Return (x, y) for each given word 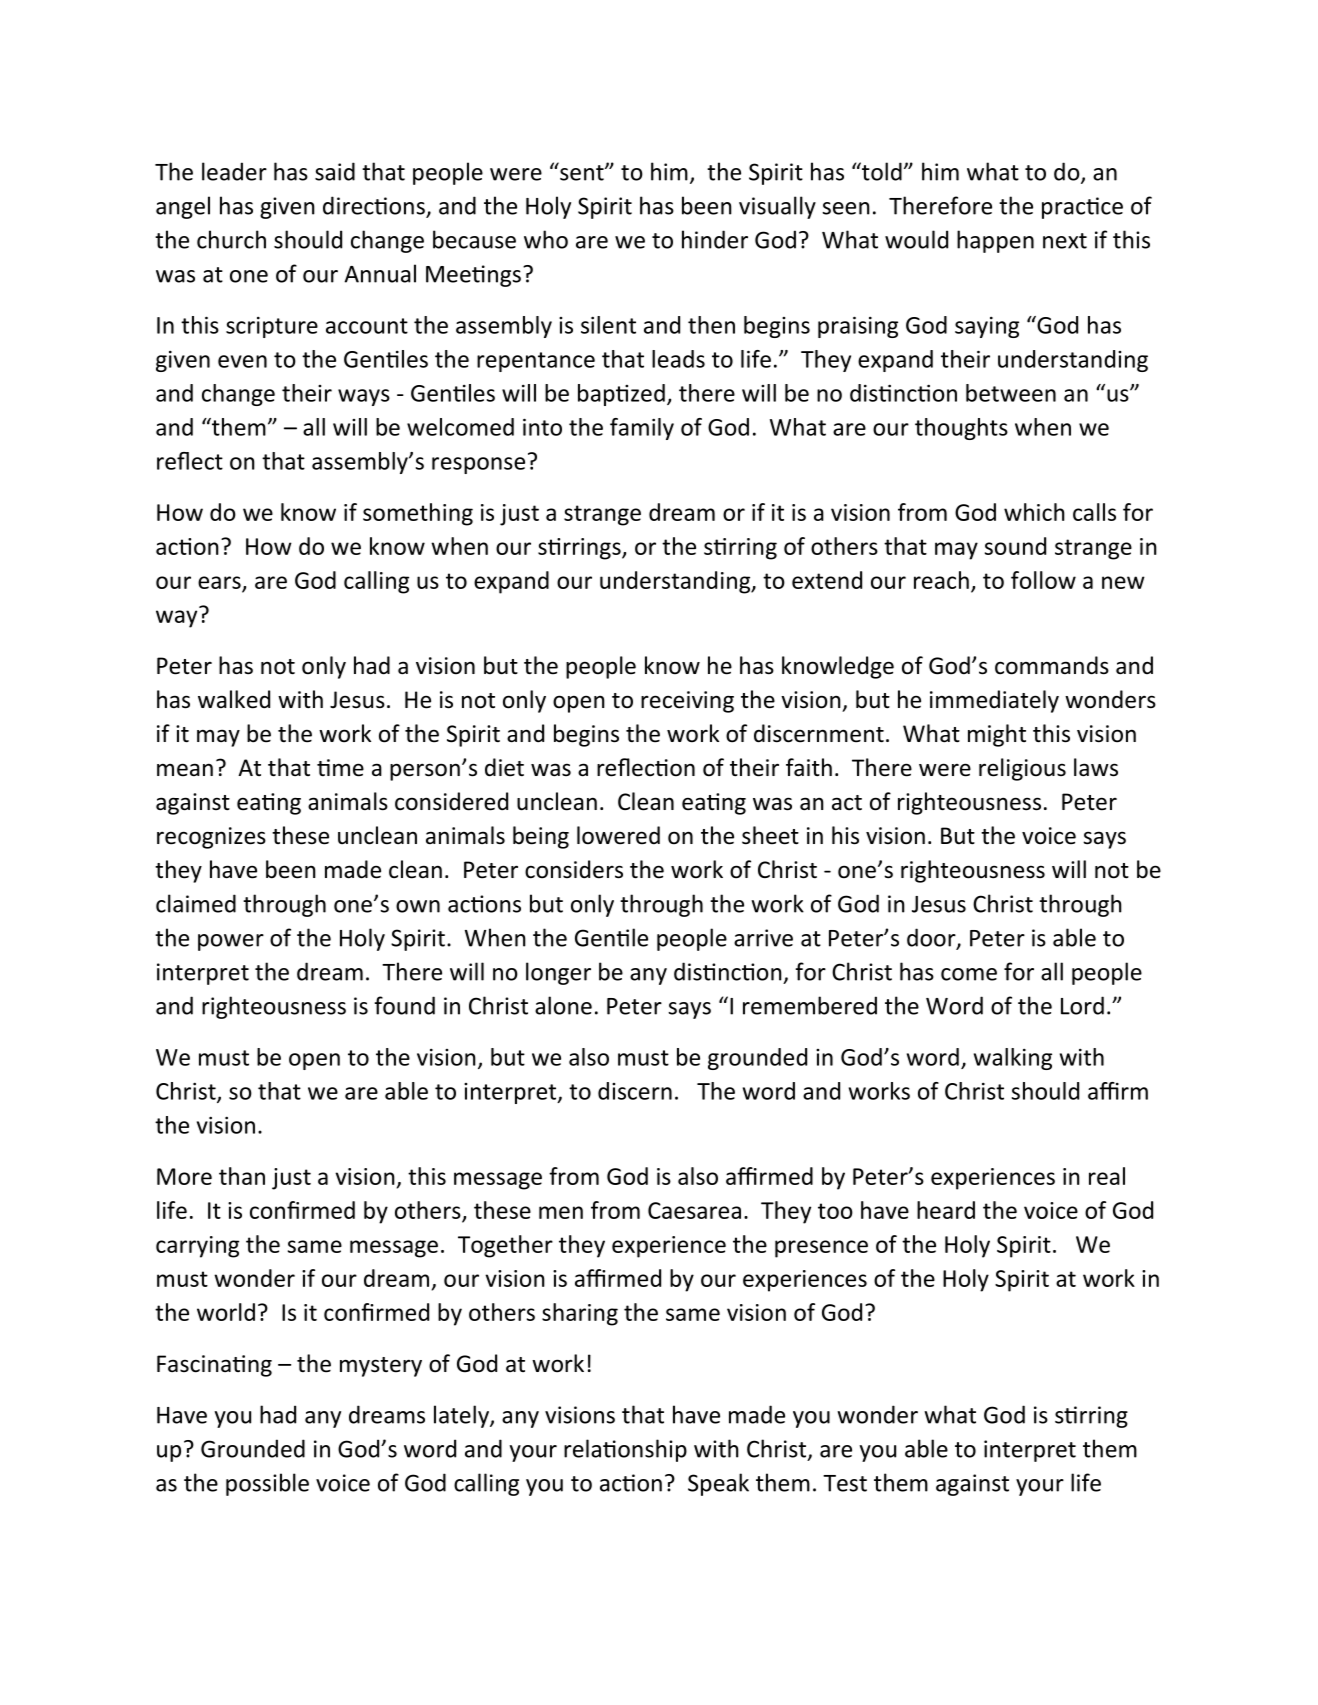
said (335, 171)
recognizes (211, 838)
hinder (715, 239)
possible (267, 1484)
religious (1022, 769)
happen (995, 241)
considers (574, 869)
